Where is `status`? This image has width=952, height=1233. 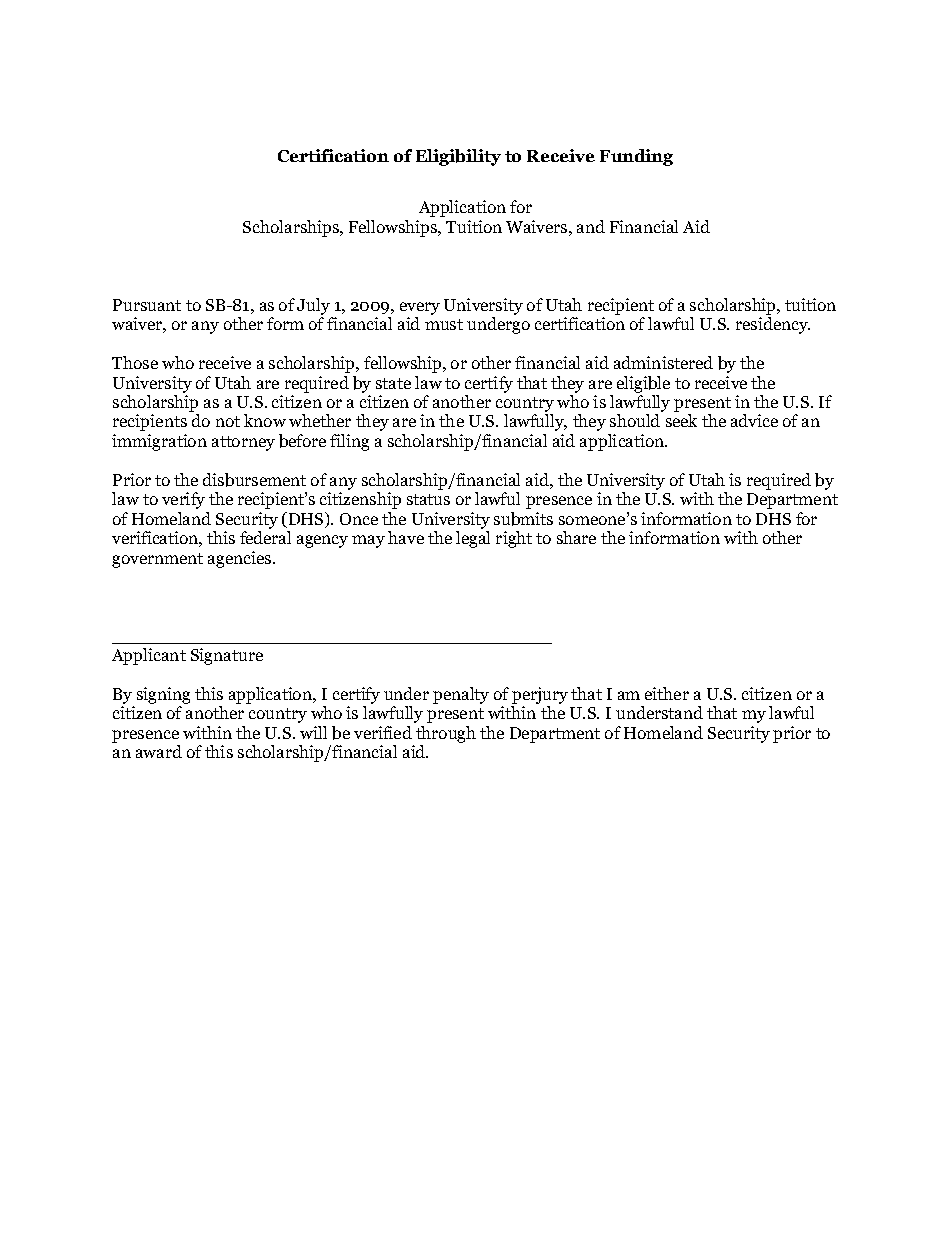
status is located at coordinates (428, 499).
